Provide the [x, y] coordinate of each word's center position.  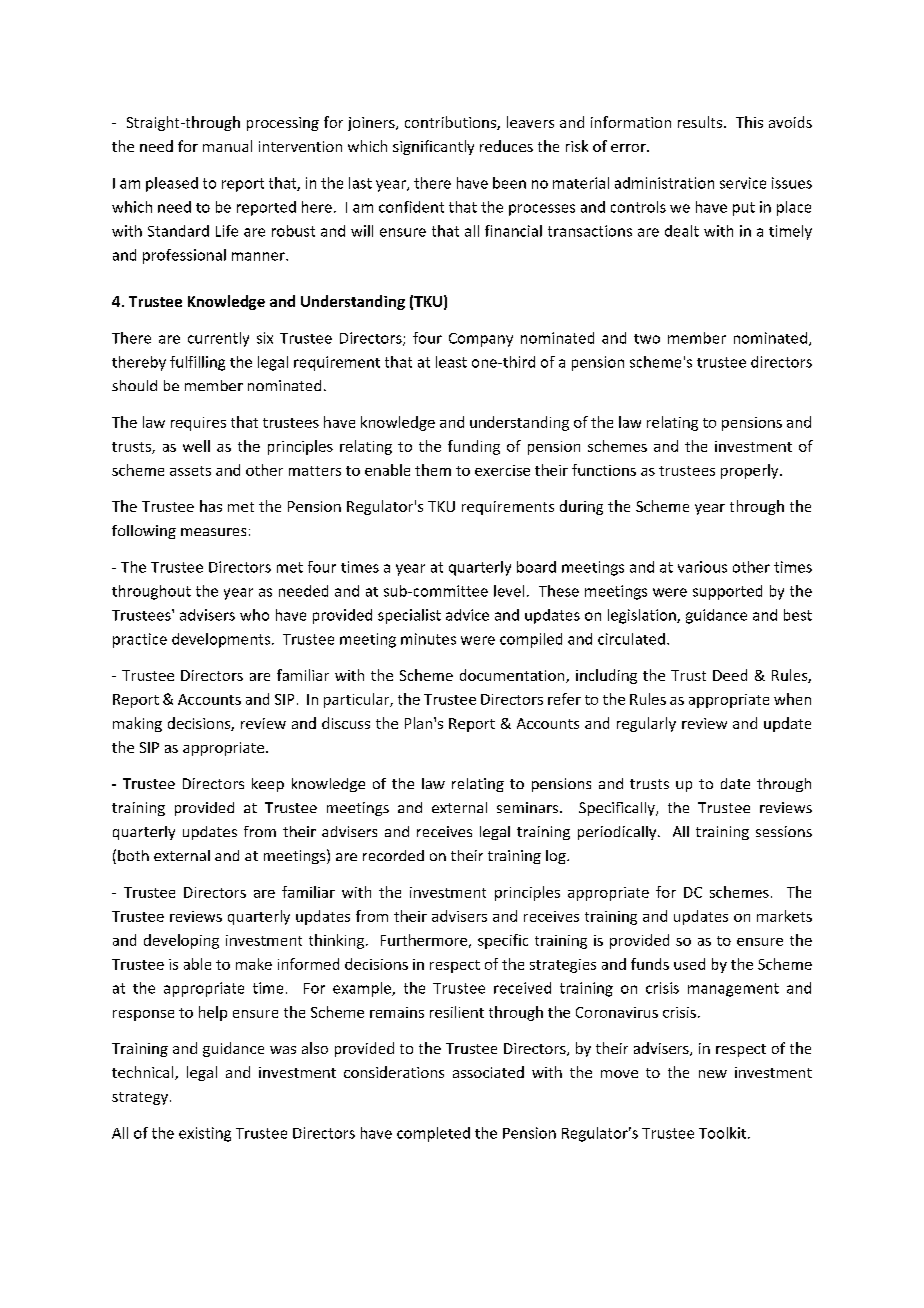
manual [227, 146]
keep [268, 785]
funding [474, 447]
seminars [527, 807]
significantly [433, 147]
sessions [784, 831]
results [701, 122]
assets [190, 471]
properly [751, 471]
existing [205, 1134]
